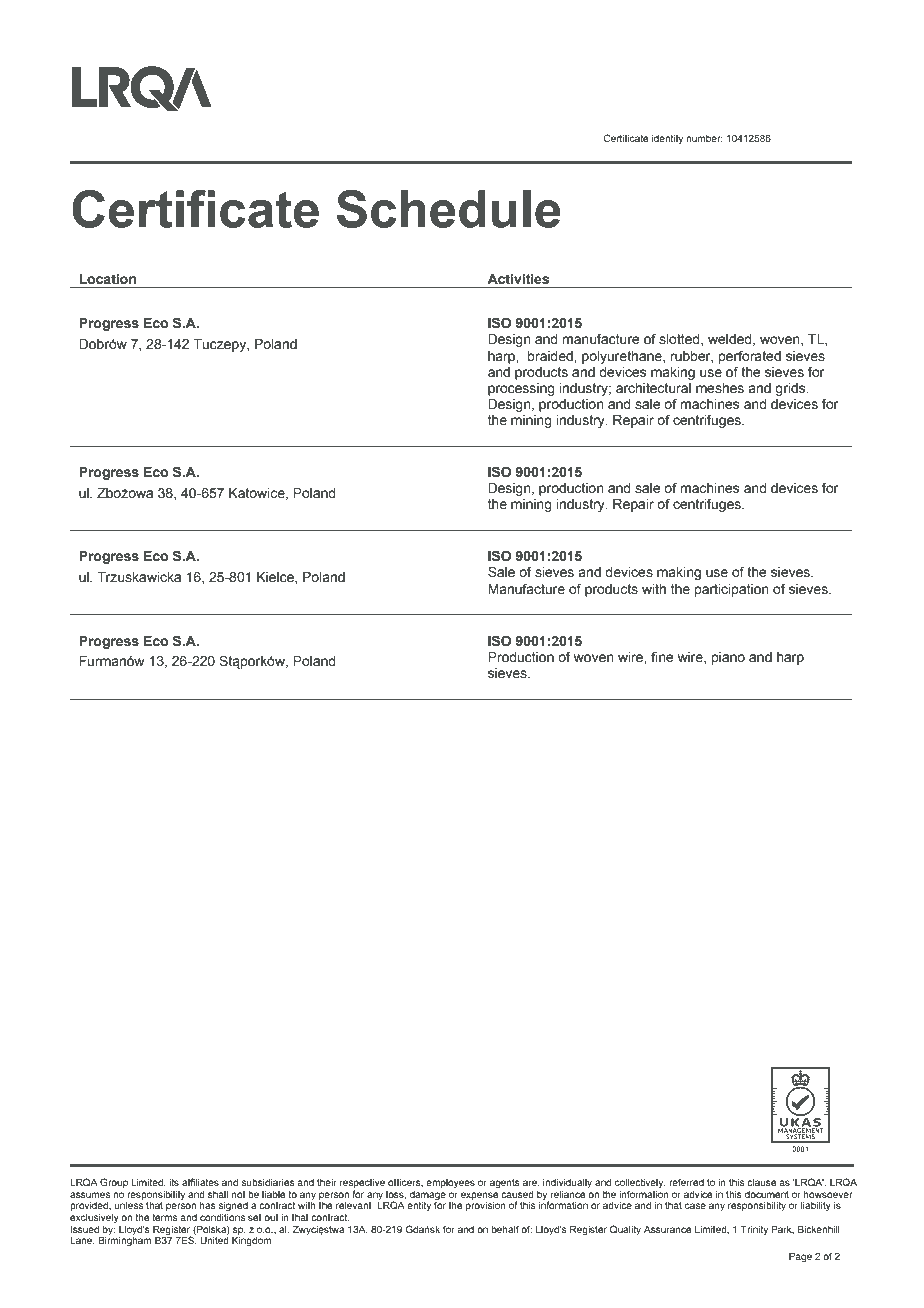 The width and height of the image is (924, 1308). Describe the element at coordinates (164, 1217) in the image. I see `terms` at that location.
